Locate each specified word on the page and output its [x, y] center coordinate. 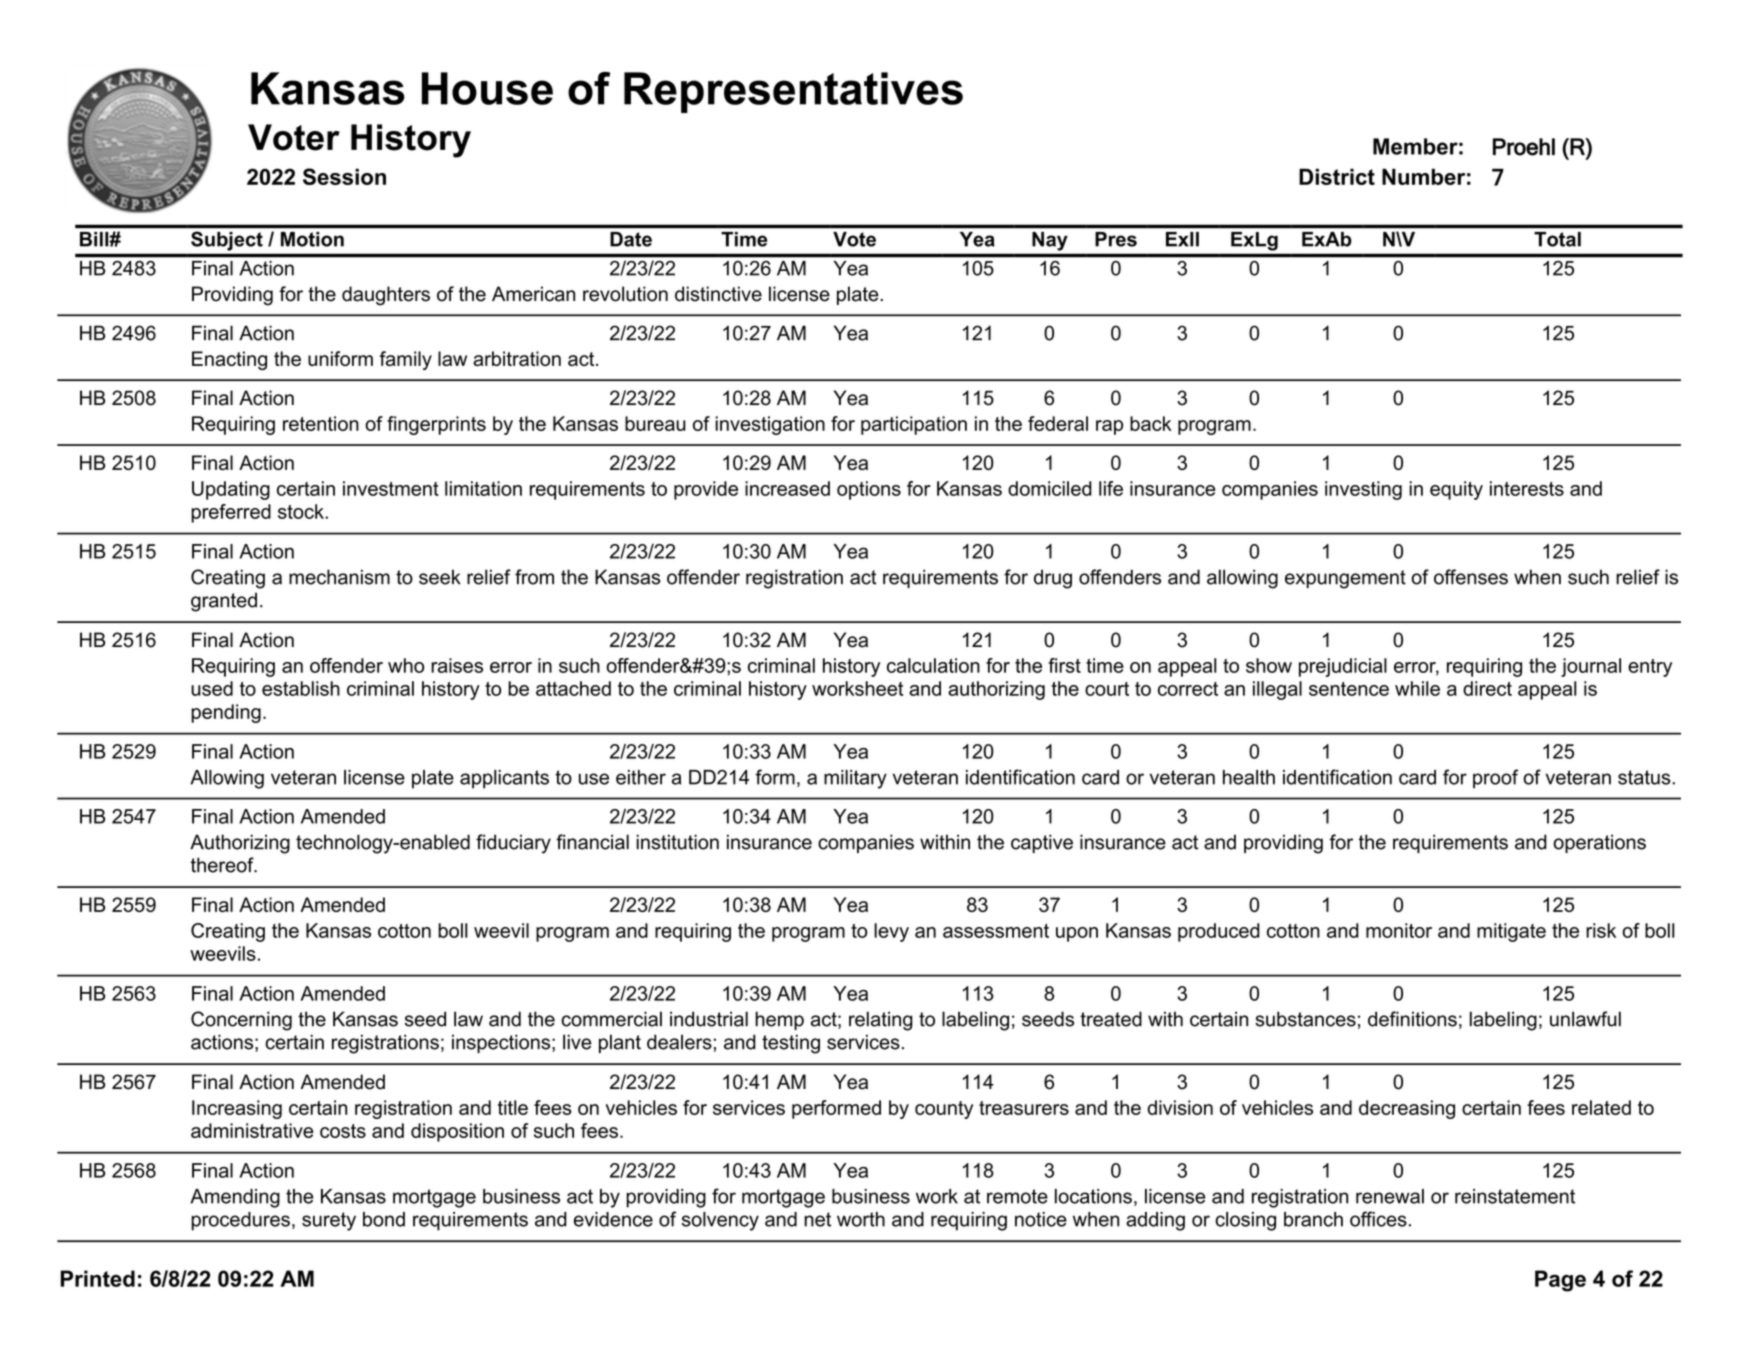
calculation [933, 665]
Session [344, 176]
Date [631, 239]
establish [301, 688]
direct [1487, 688]
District [1337, 176]
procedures [240, 1221]
